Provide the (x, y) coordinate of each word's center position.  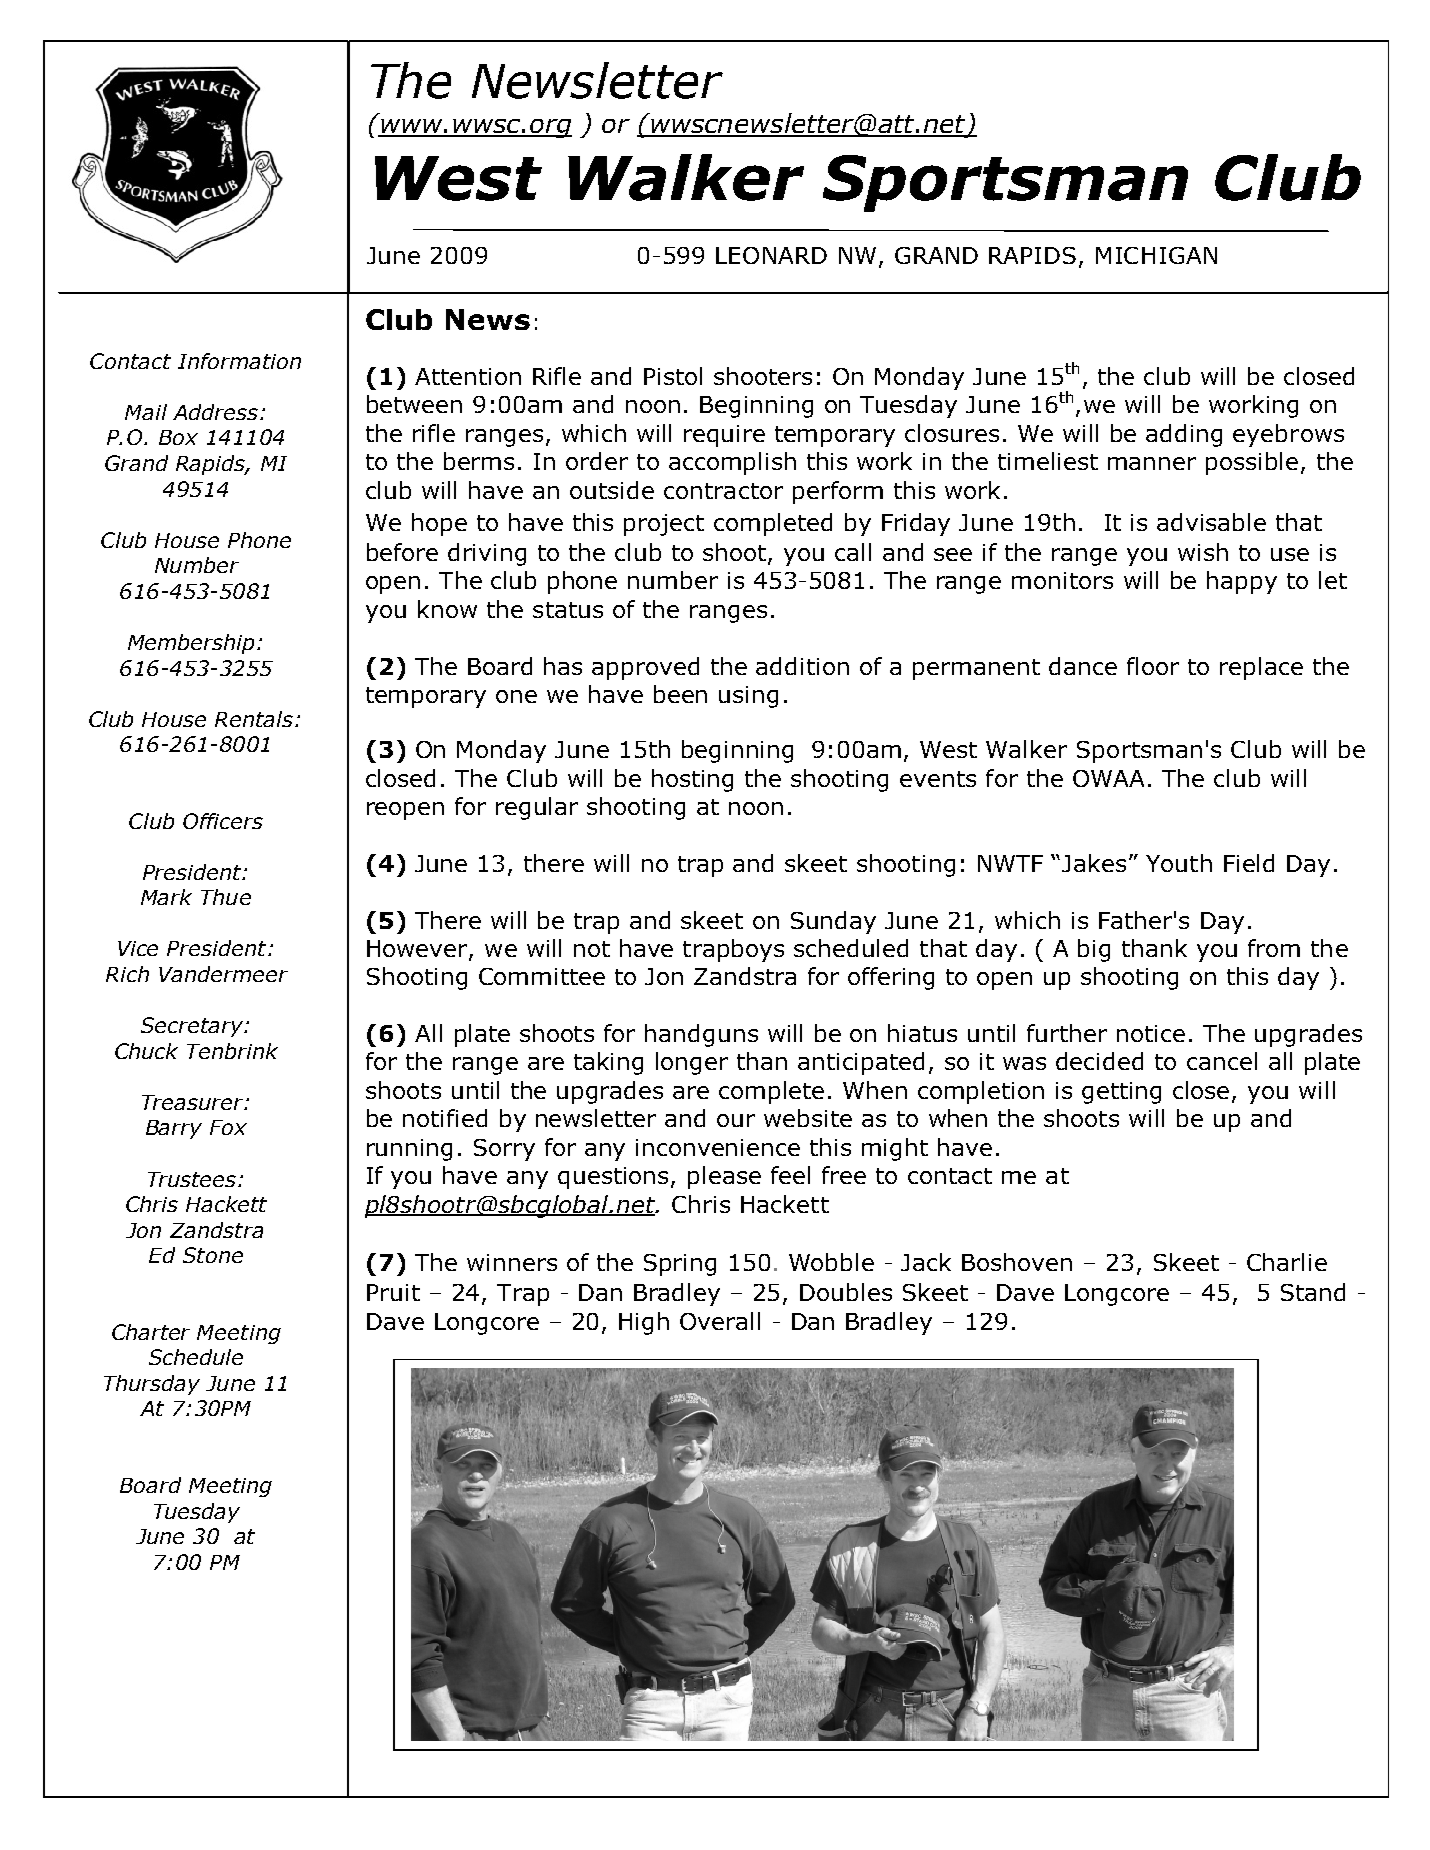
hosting (692, 780)
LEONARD (771, 255)
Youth (1179, 863)
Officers (223, 821)
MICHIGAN (1156, 255)
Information (239, 361)
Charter (151, 1332)
